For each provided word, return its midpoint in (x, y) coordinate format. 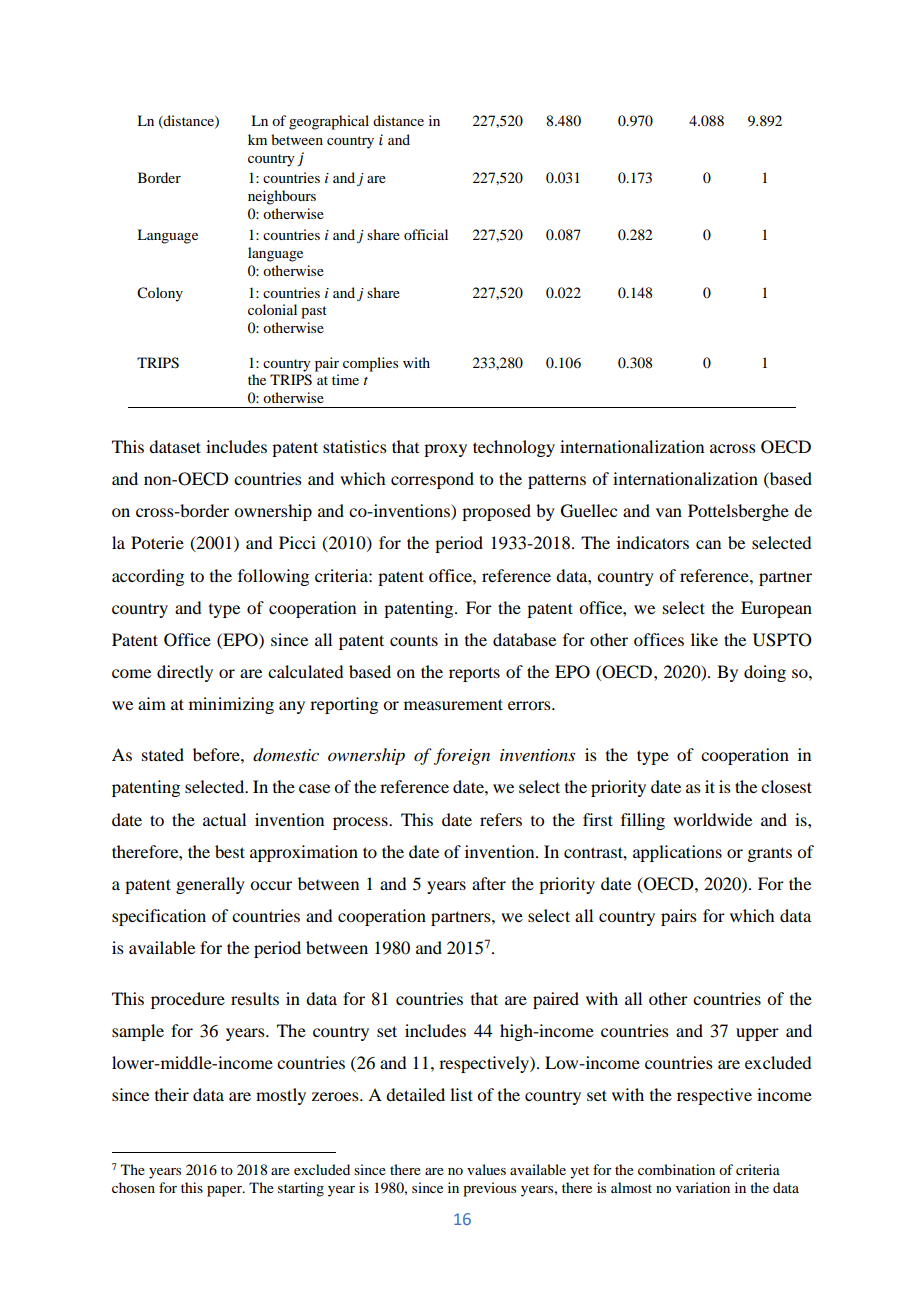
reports (474, 674)
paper (225, 1191)
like (704, 639)
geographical (329, 122)
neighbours (282, 197)
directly (185, 673)
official (426, 234)
